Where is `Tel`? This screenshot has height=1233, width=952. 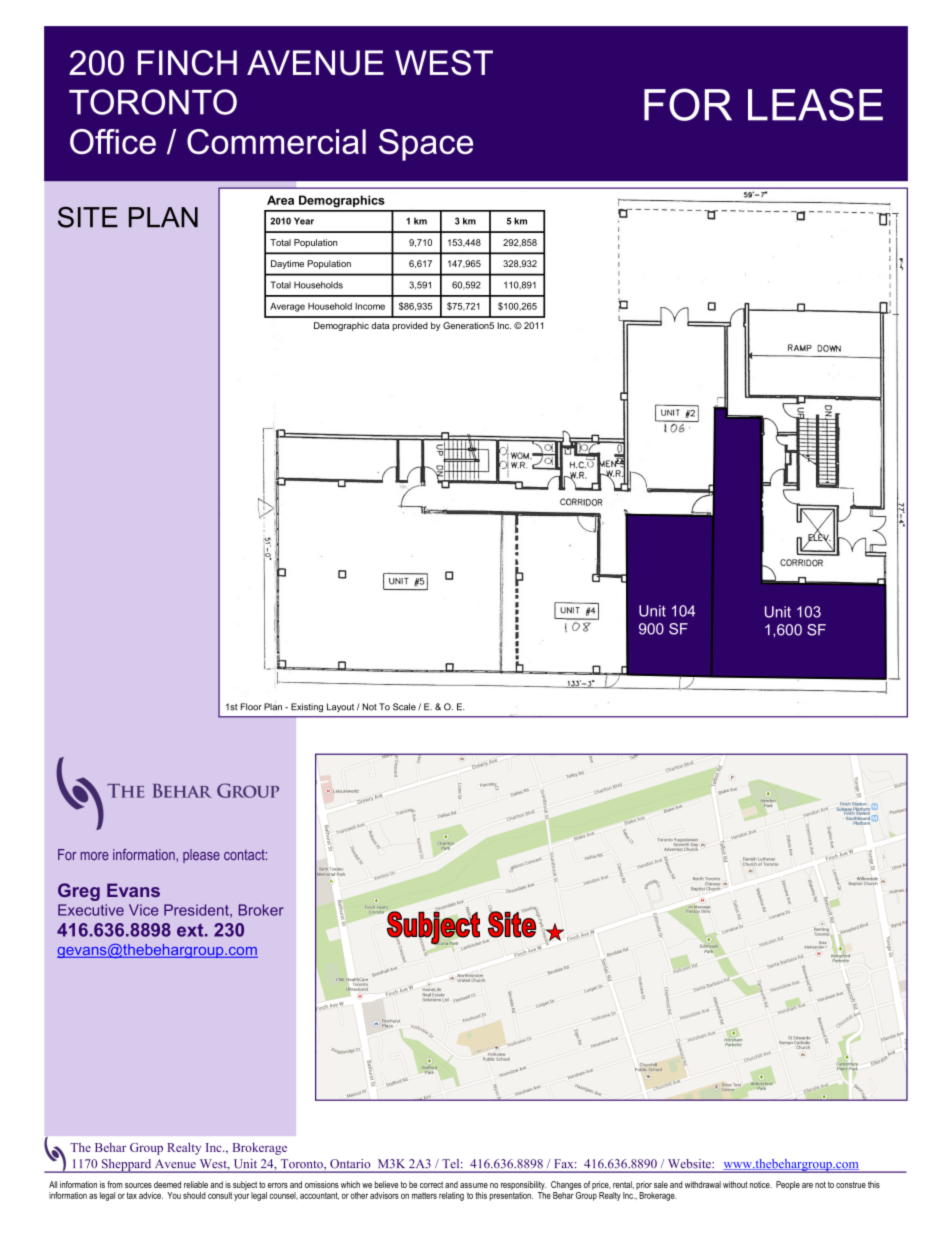 Tel is located at coordinates (452, 1163).
